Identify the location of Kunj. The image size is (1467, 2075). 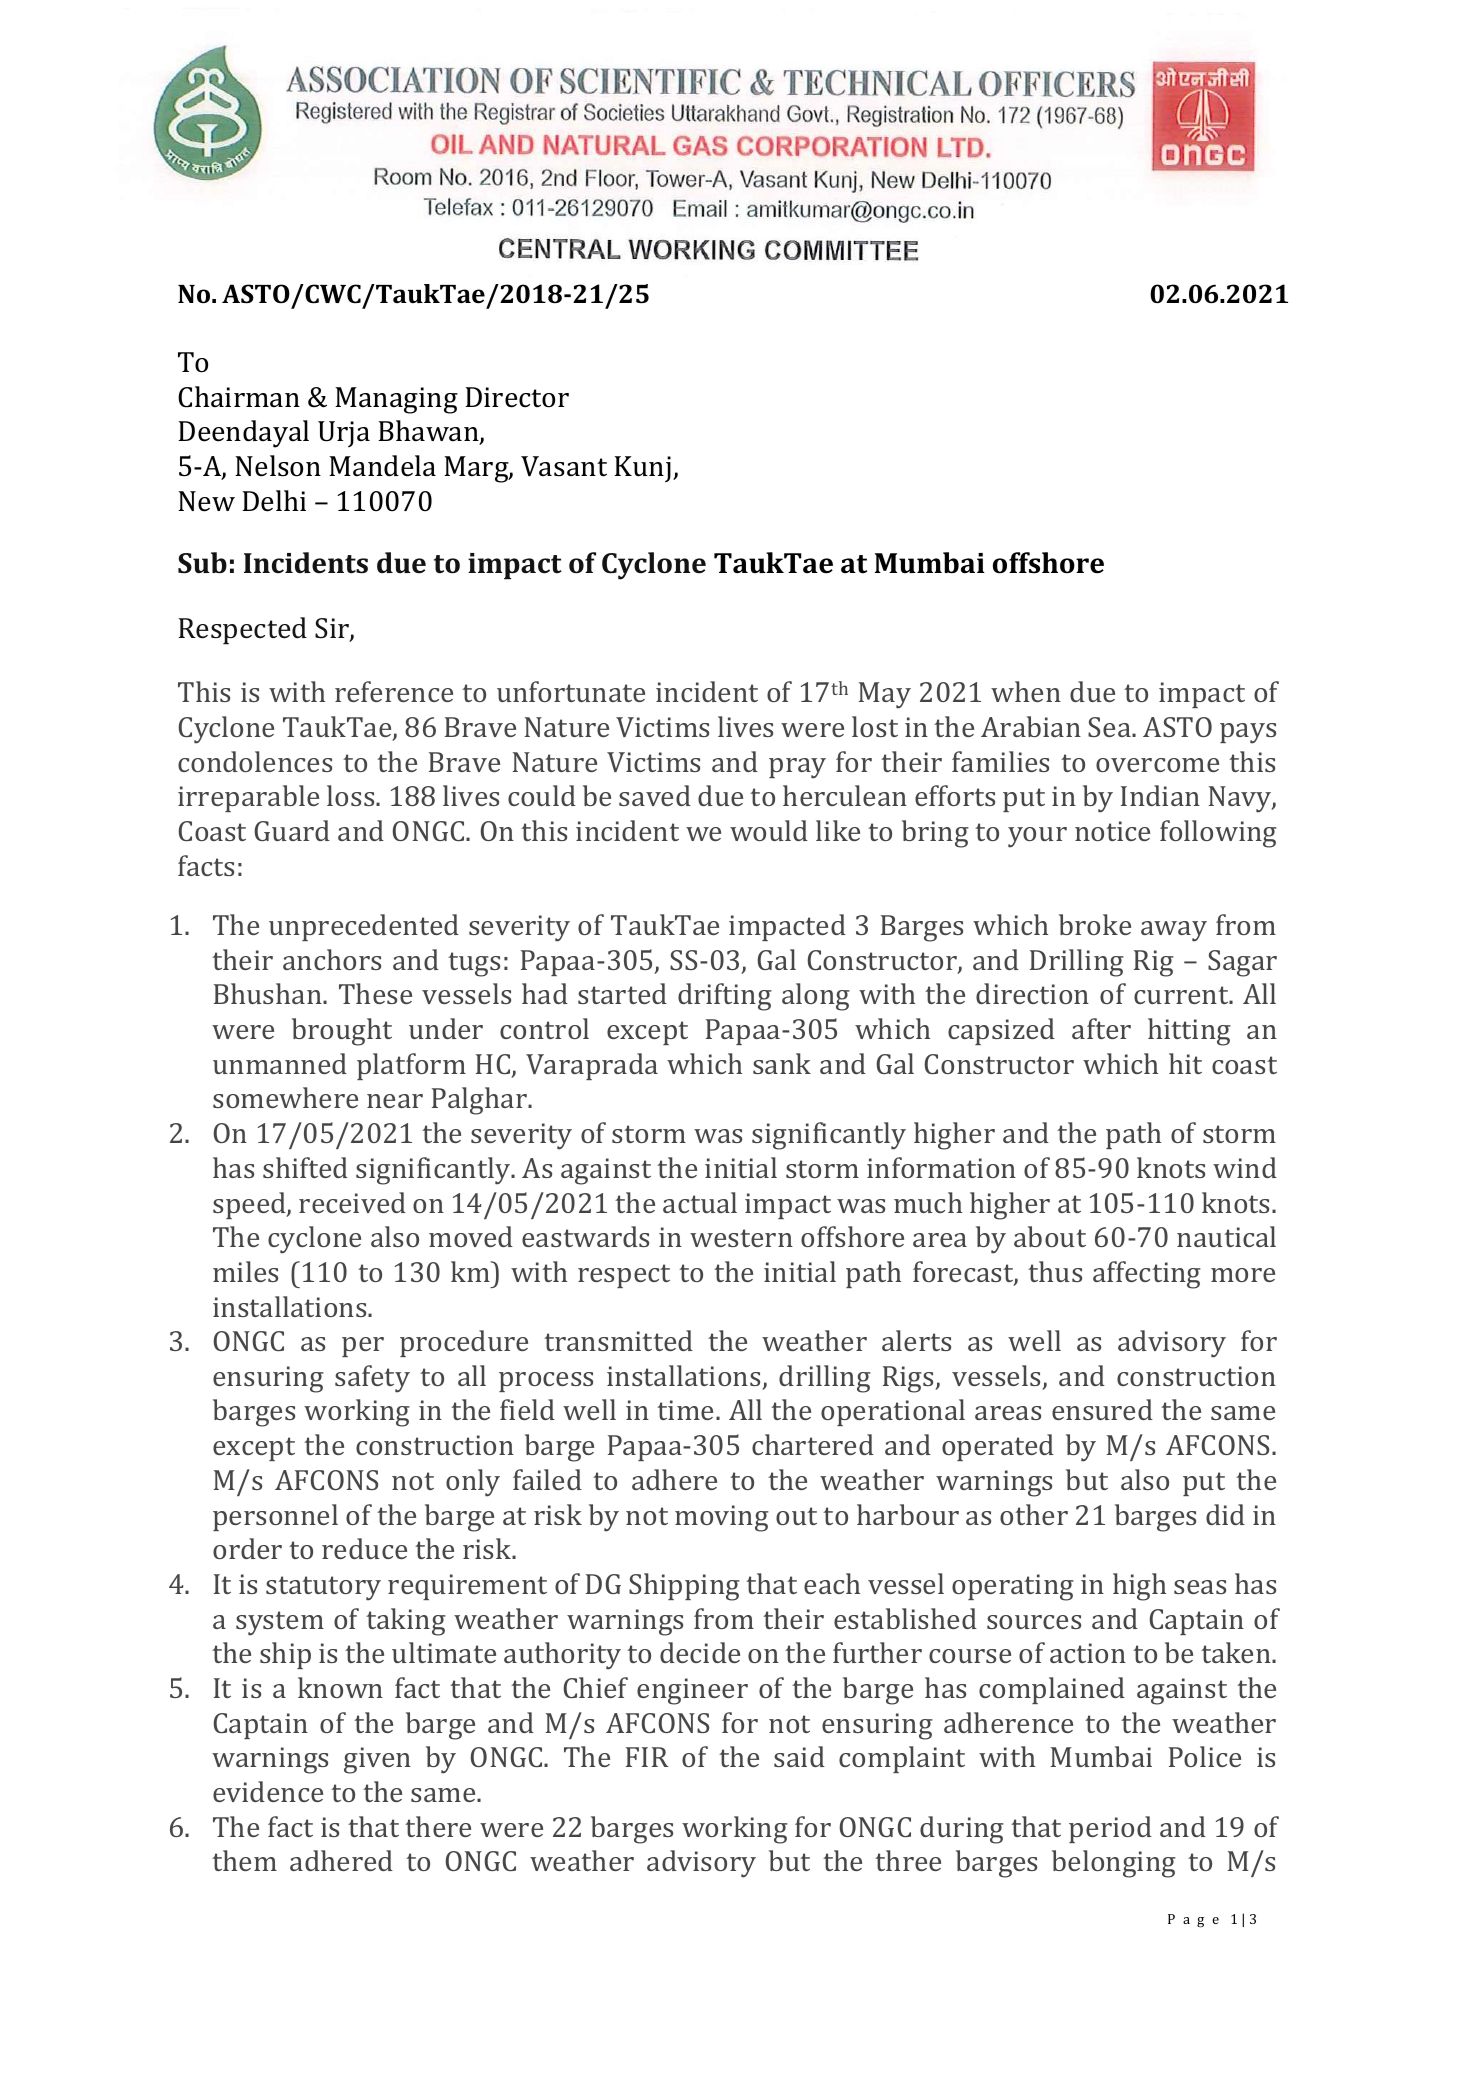
(642, 469).
